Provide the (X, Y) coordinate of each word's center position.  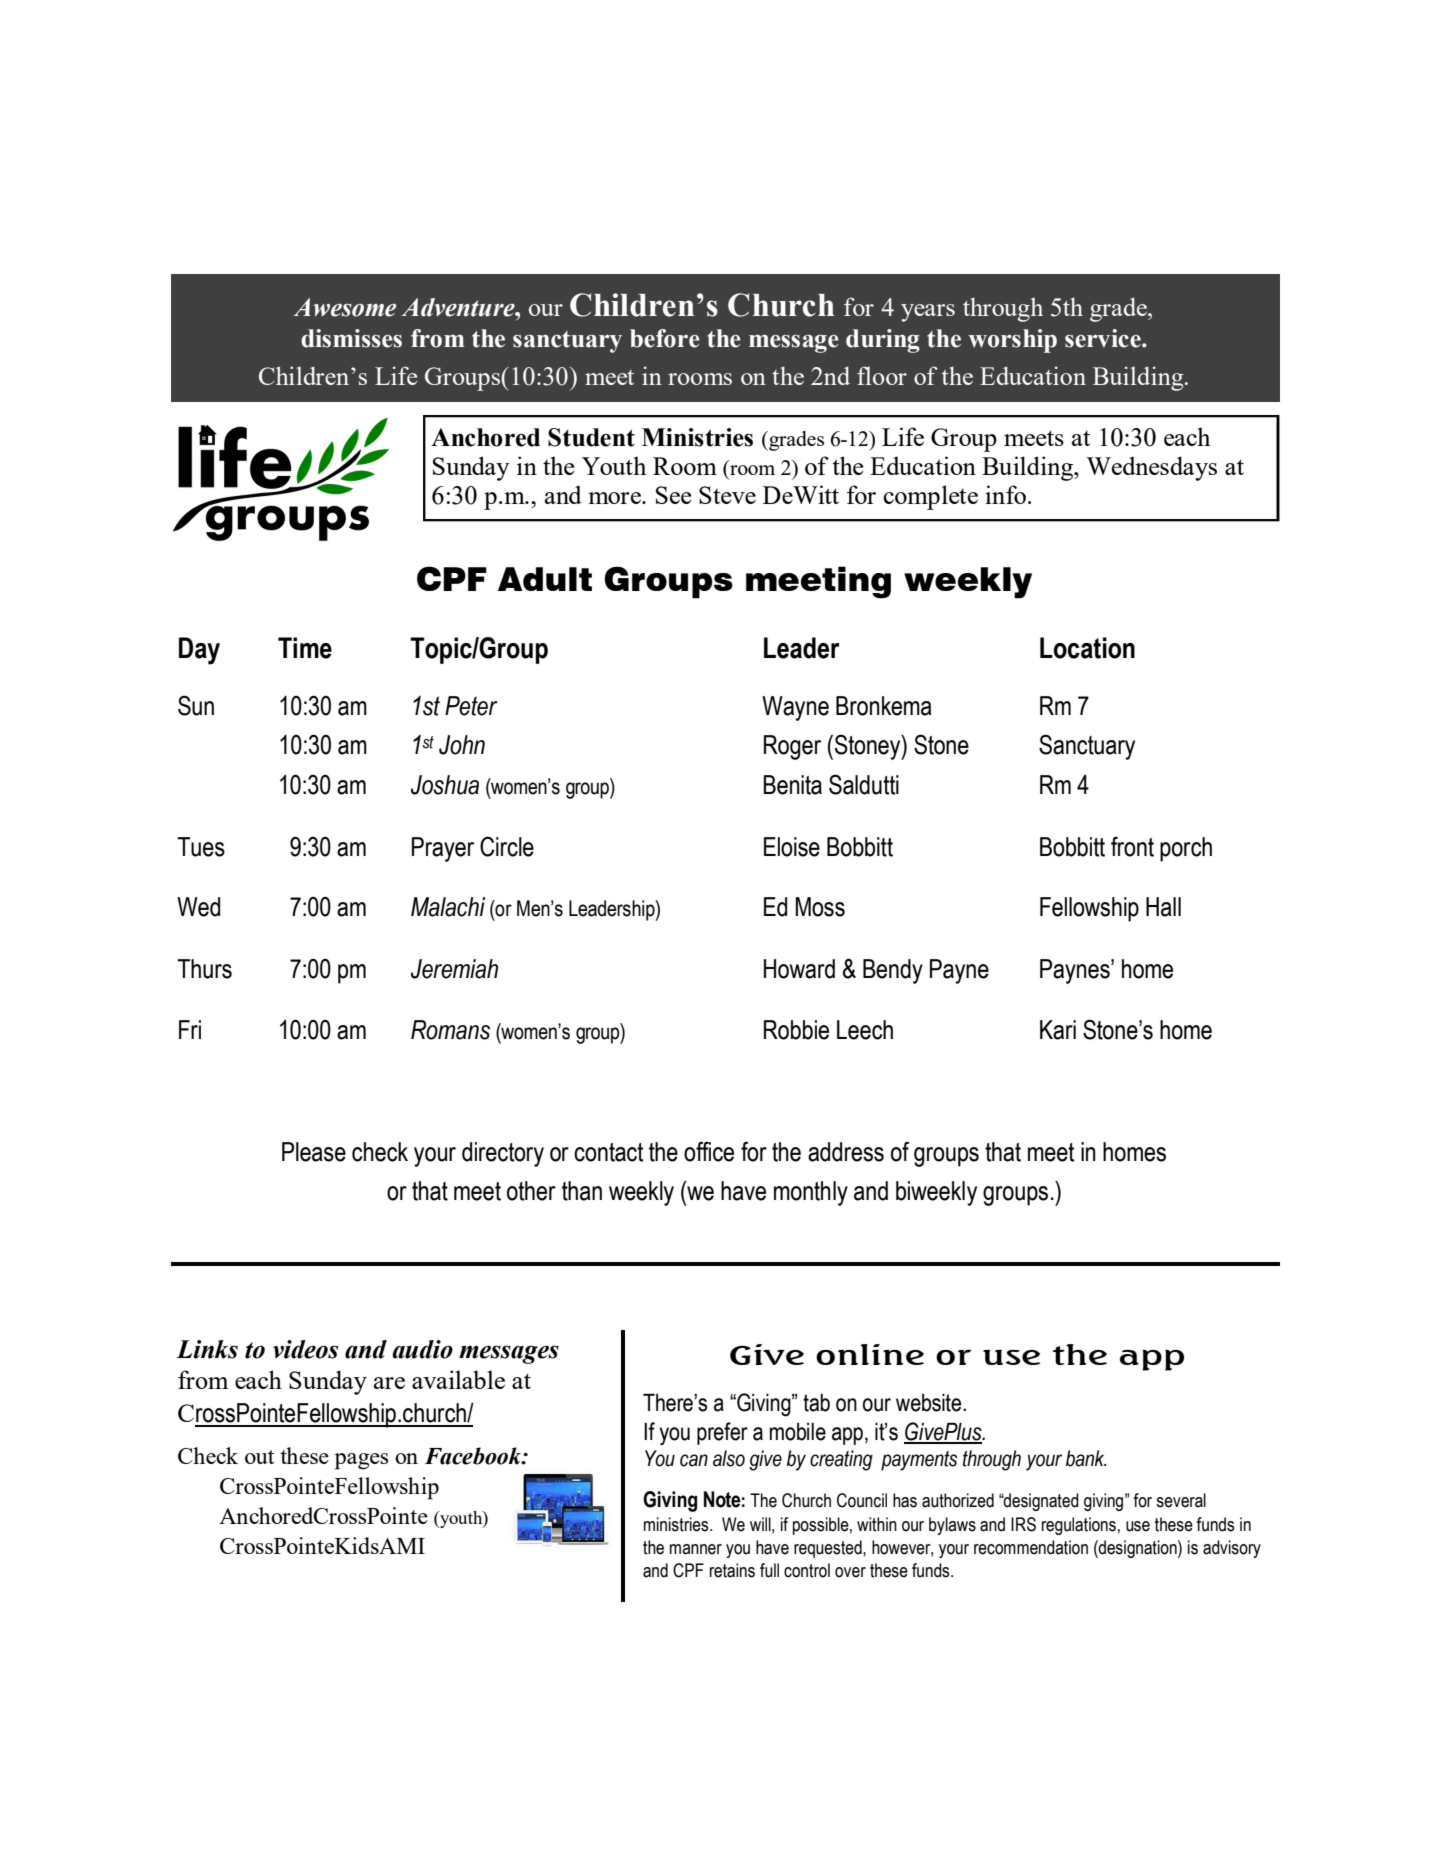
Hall (1163, 907)
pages (361, 1461)
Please (314, 1152)
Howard (799, 969)
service (1104, 338)
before (665, 338)
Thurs (204, 969)
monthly (811, 1193)
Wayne (795, 708)
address (846, 1152)
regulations (1079, 1526)
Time (305, 648)
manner (696, 1549)
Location (1087, 648)
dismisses (351, 338)
